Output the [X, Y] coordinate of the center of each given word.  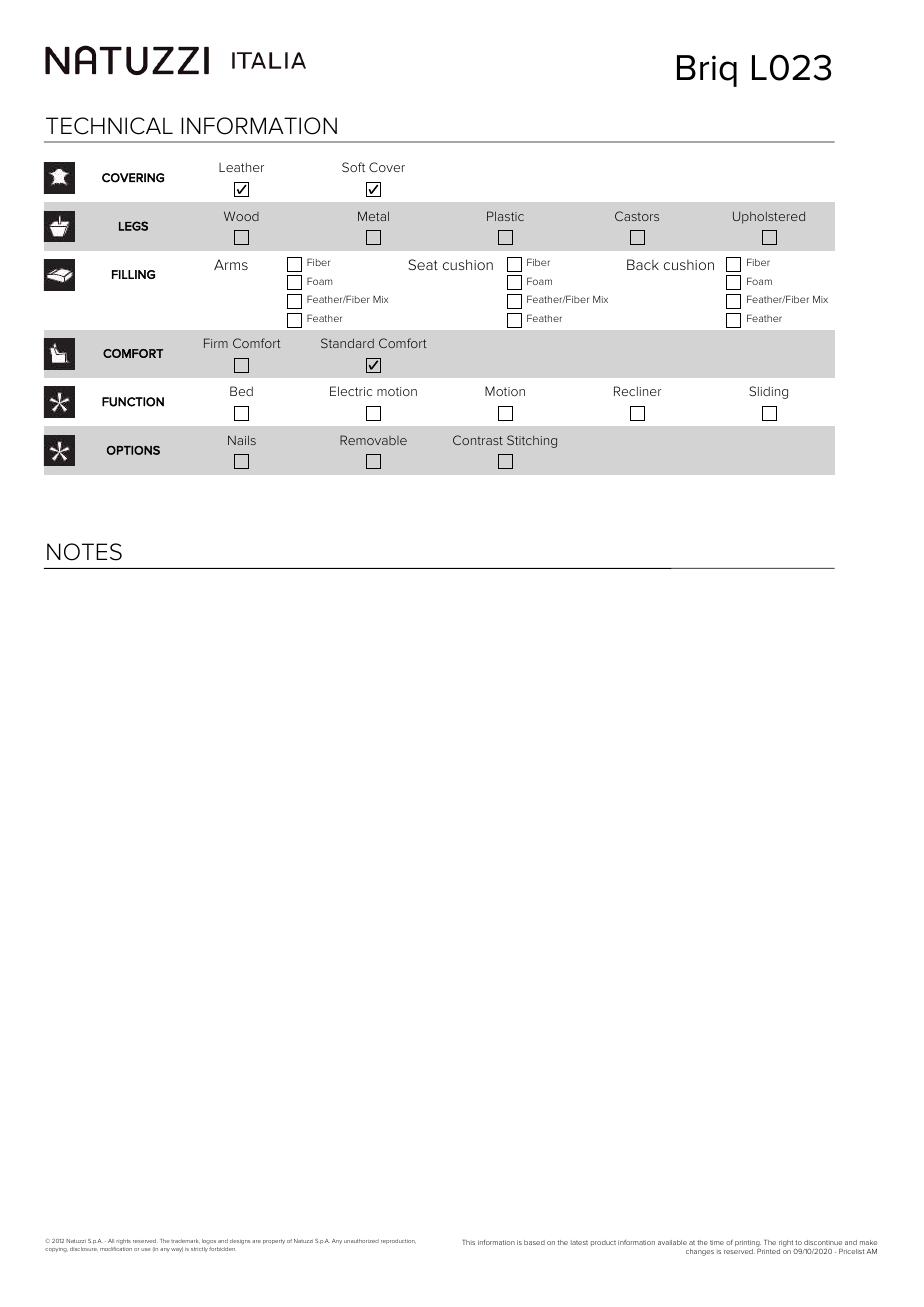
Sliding [768, 392]
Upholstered [769, 217]
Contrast [478, 440]
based [534, 1242]
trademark [184, 1241]
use [146, 1249]
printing [748, 1243]
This [468, 1242]
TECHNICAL [109, 126]
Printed [768, 1251]
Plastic [505, 216]
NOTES [84, 552]
